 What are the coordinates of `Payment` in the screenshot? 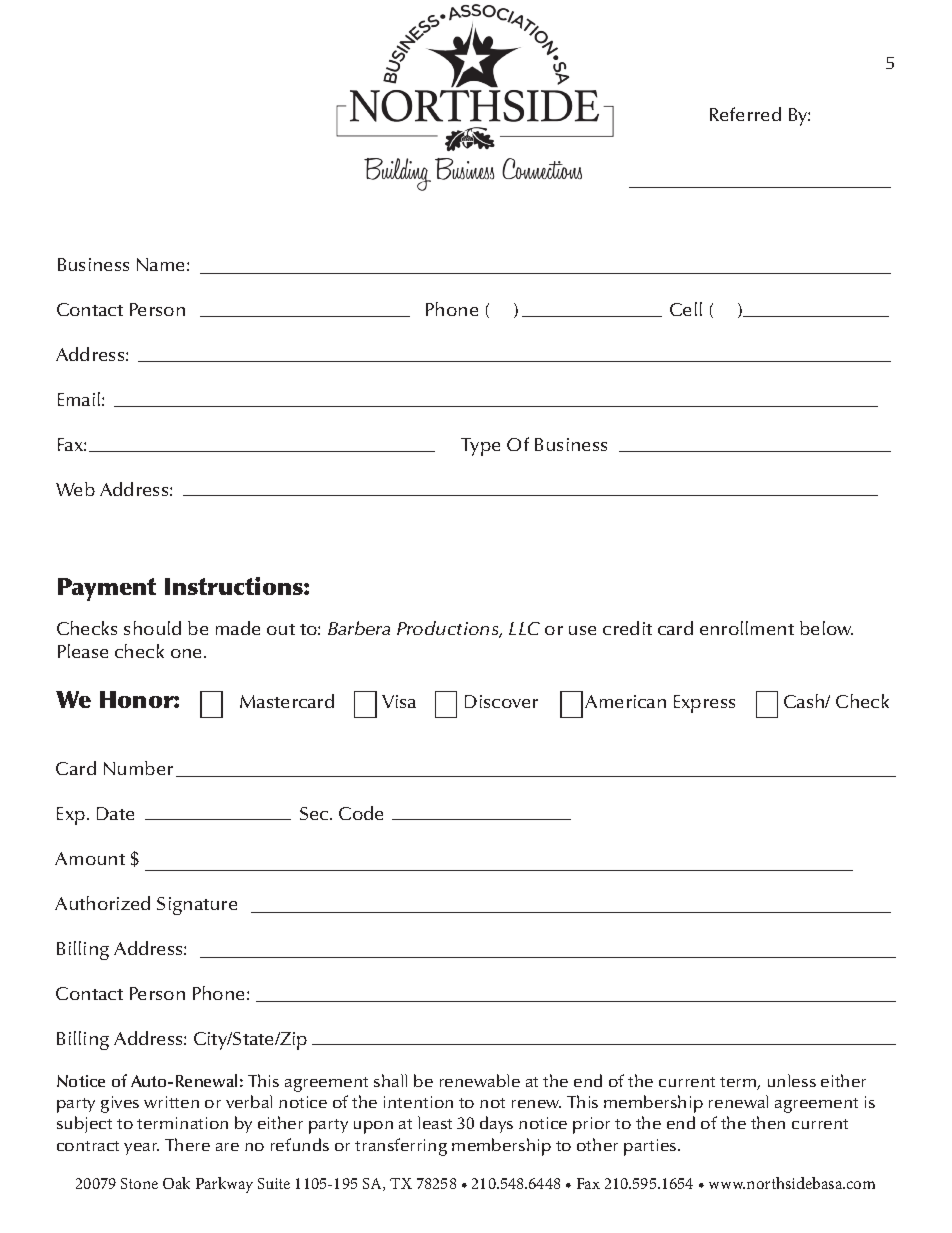 It's located at (107, 589).
